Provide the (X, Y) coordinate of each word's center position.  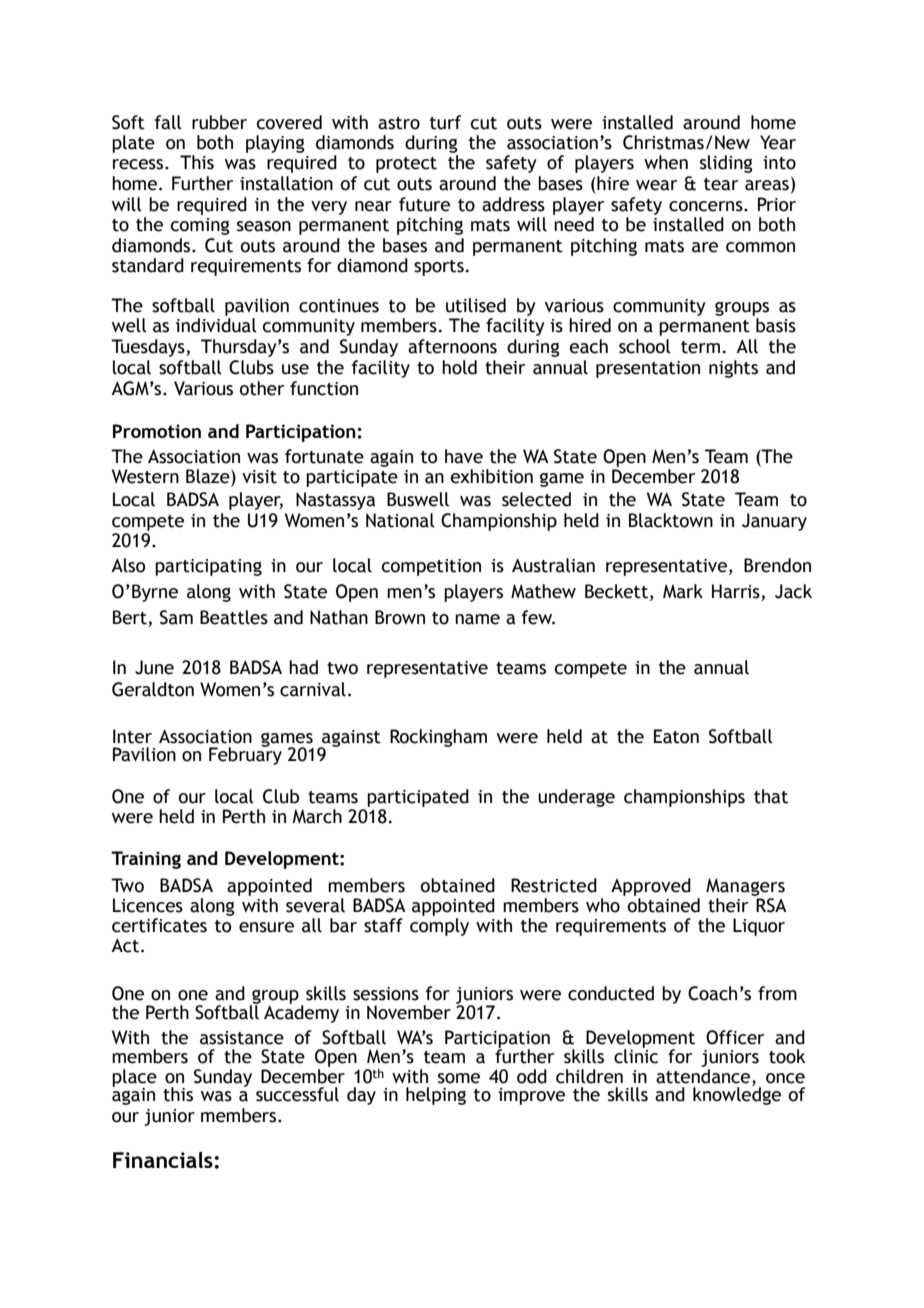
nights (733, 369)
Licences (148, 905)
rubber (219, 122)
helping (436, 1096)
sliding (726, 164)
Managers (745, 887)
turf (445, 122)
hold (459, 367)
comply (439, 927)
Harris (737, 592)
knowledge (737, 1095)
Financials (164, 1160)
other (262, 388)
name (477, 619)
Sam (176, 617)
